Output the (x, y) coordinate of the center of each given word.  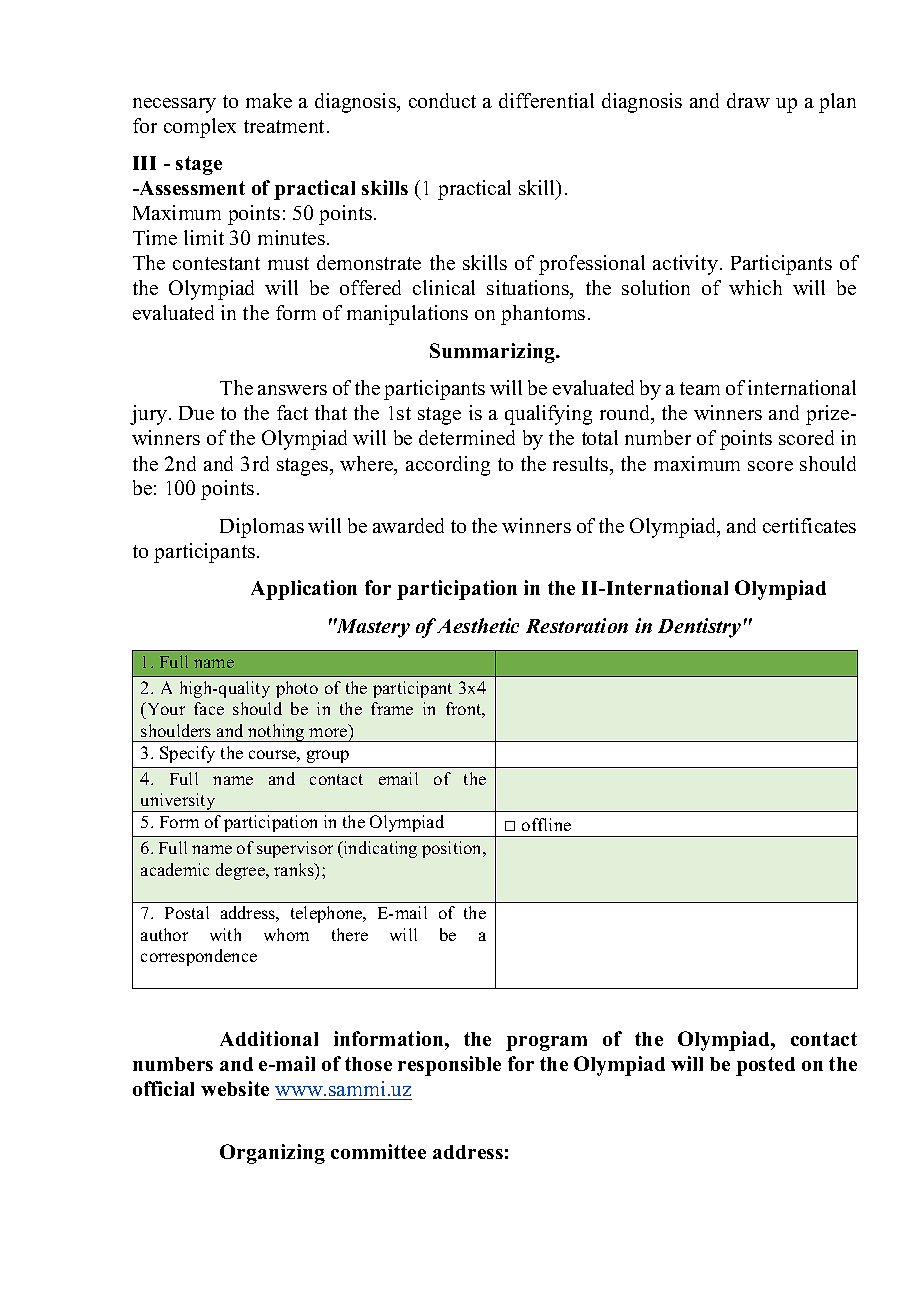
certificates (809, 525)
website (235, 1088)
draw (748, 100)
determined (467, 437)
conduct (442, 100)
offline (546, 824)
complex (200, 128)
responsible (449, 1066)
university (178, 802)
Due (196, 413)
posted (765, 1066)
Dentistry (699, 628)
